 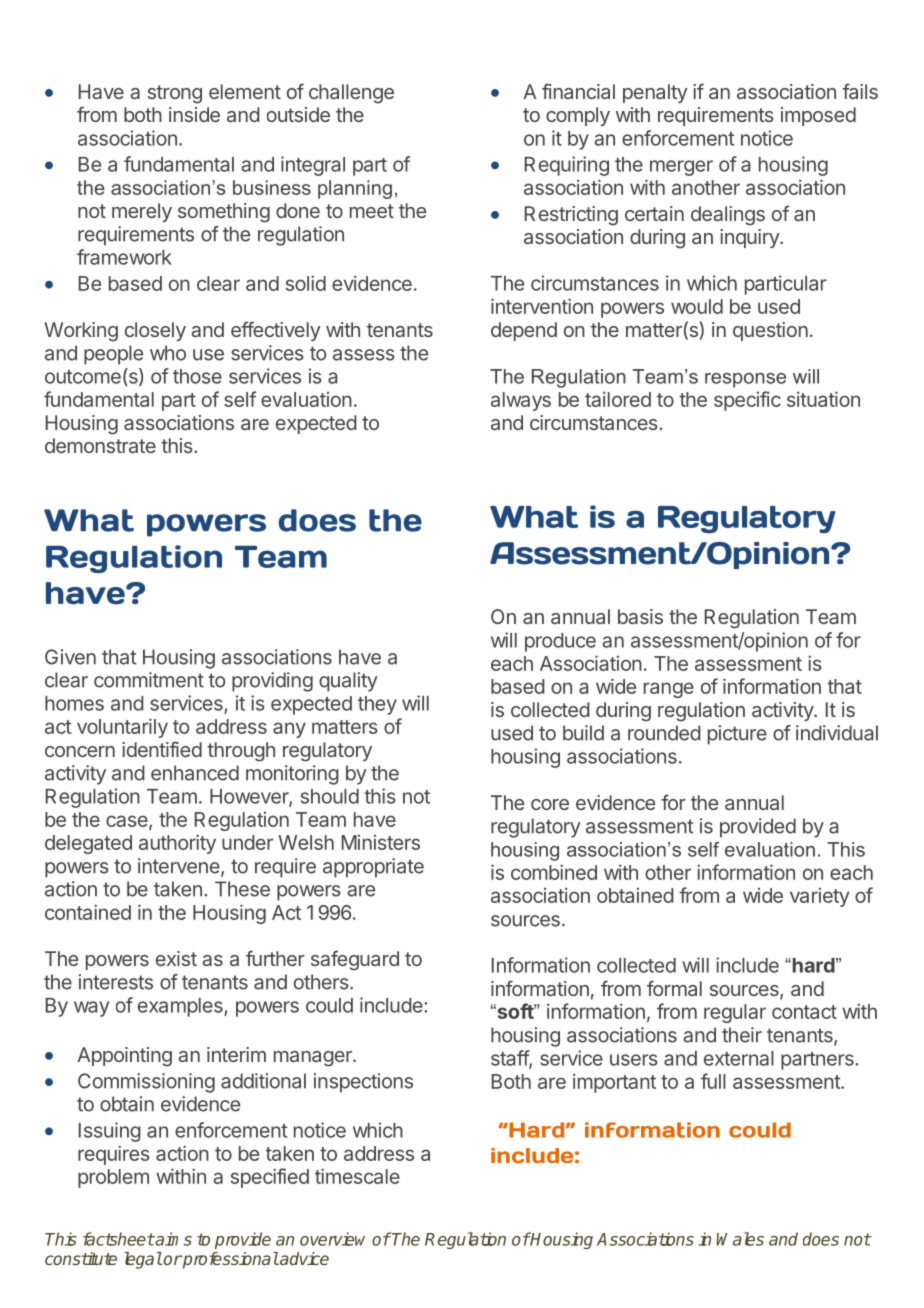 I want to click on regular, so click(x=735, y=1013).
